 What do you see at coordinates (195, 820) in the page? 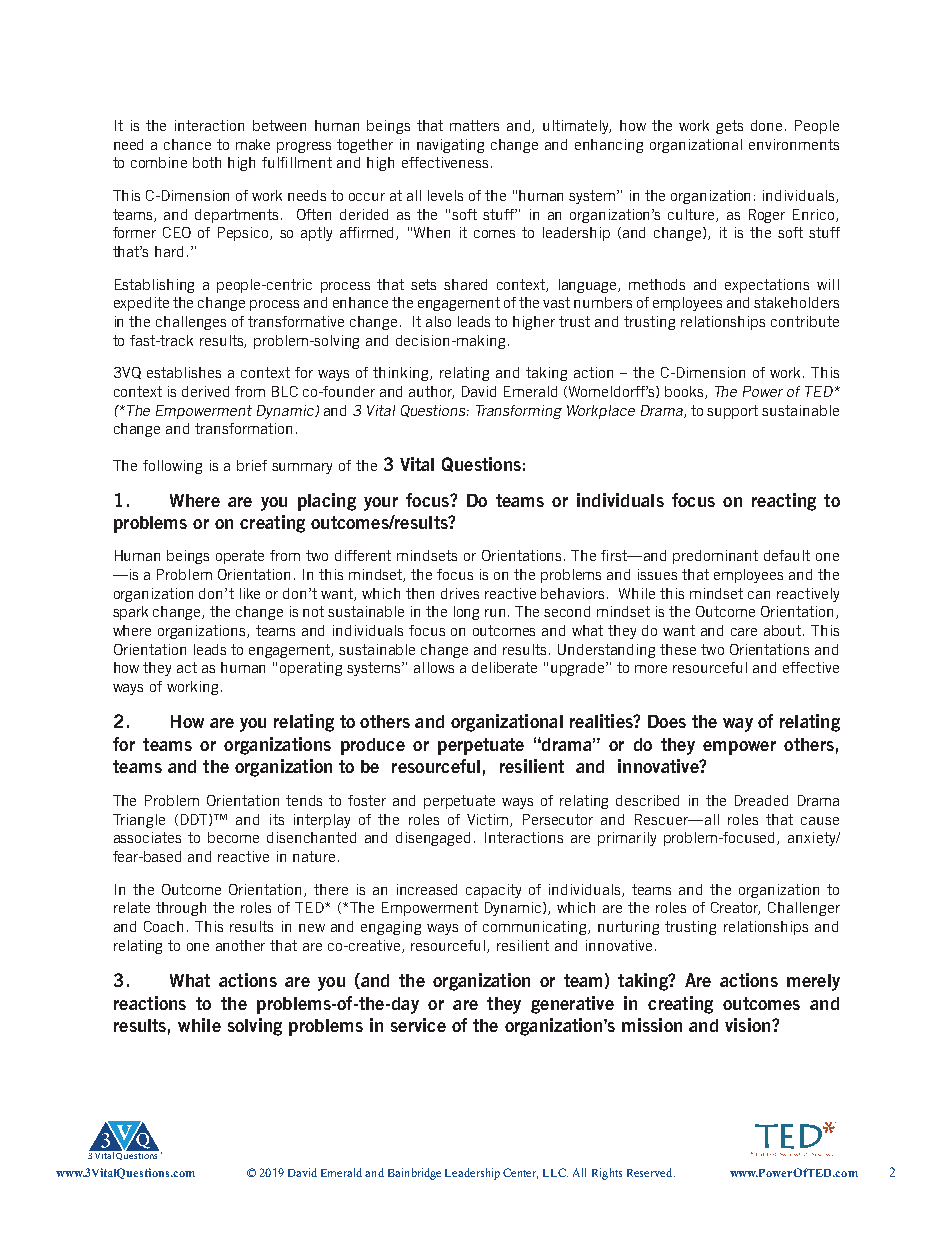
I see `DDT` at bounding box center [195, 820].
